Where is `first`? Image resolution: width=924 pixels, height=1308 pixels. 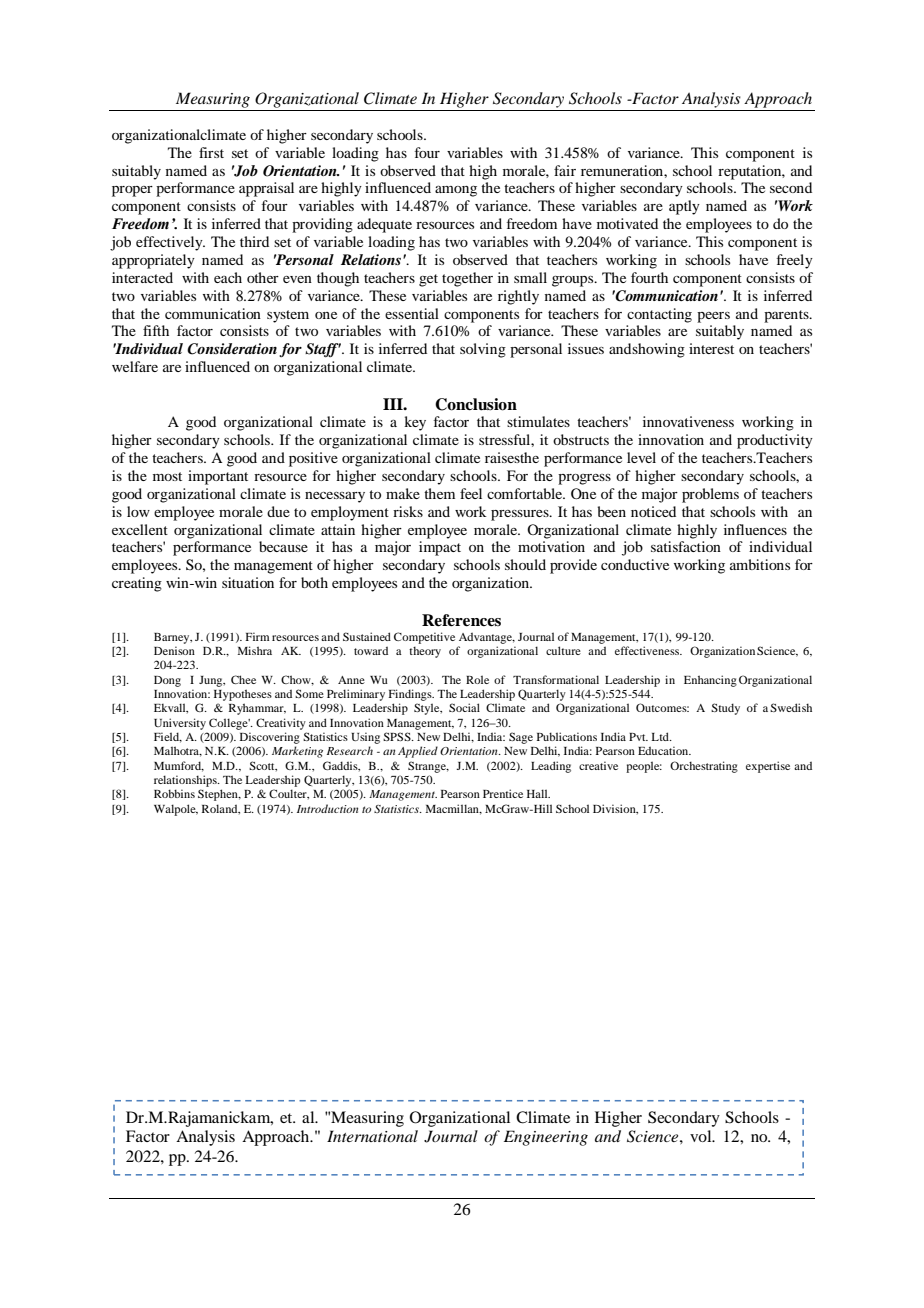 first is located at coordinates (211, 152).
